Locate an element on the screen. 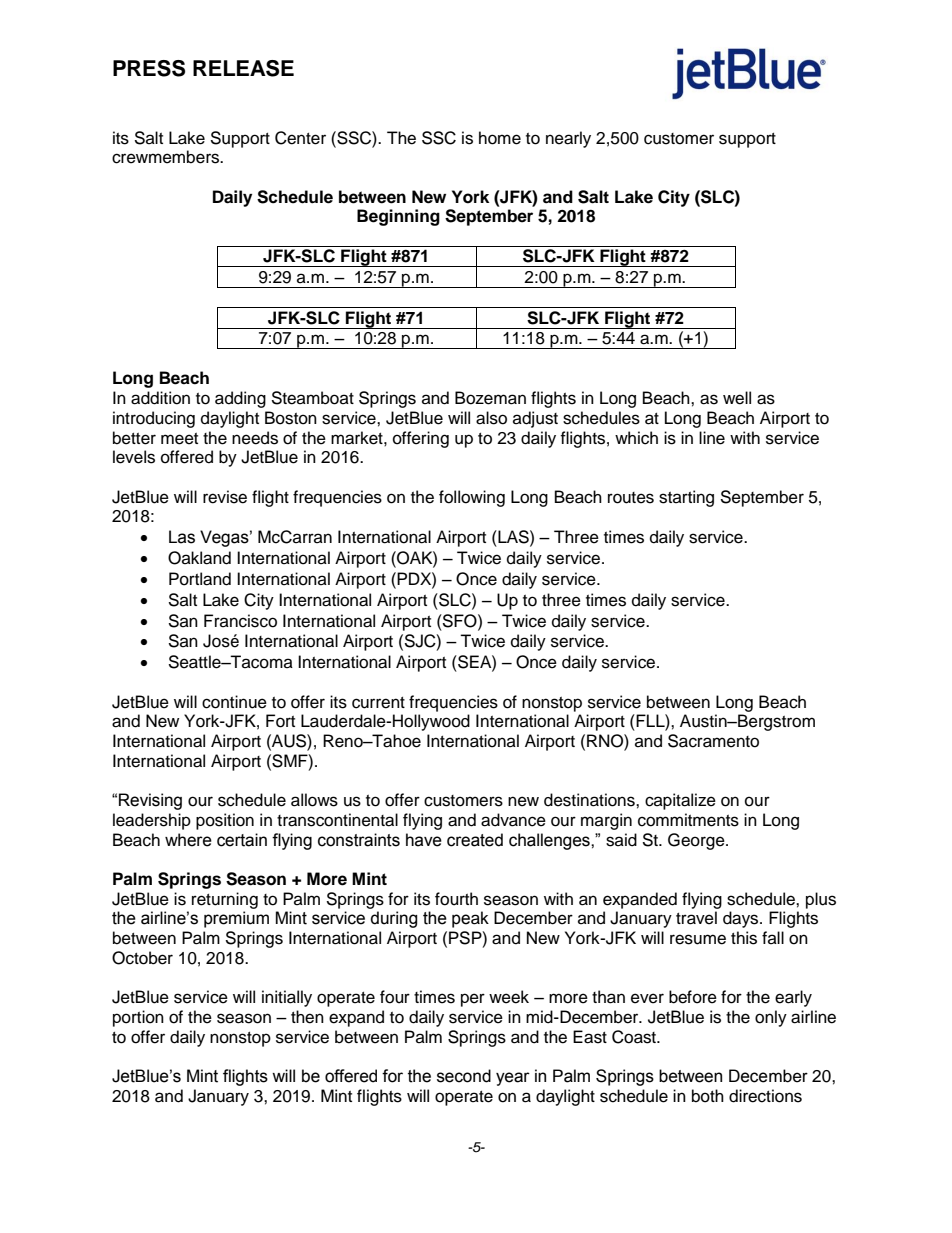 This screenshot has width=952, height=1233. portion is located at coordinates (138, 1018).
